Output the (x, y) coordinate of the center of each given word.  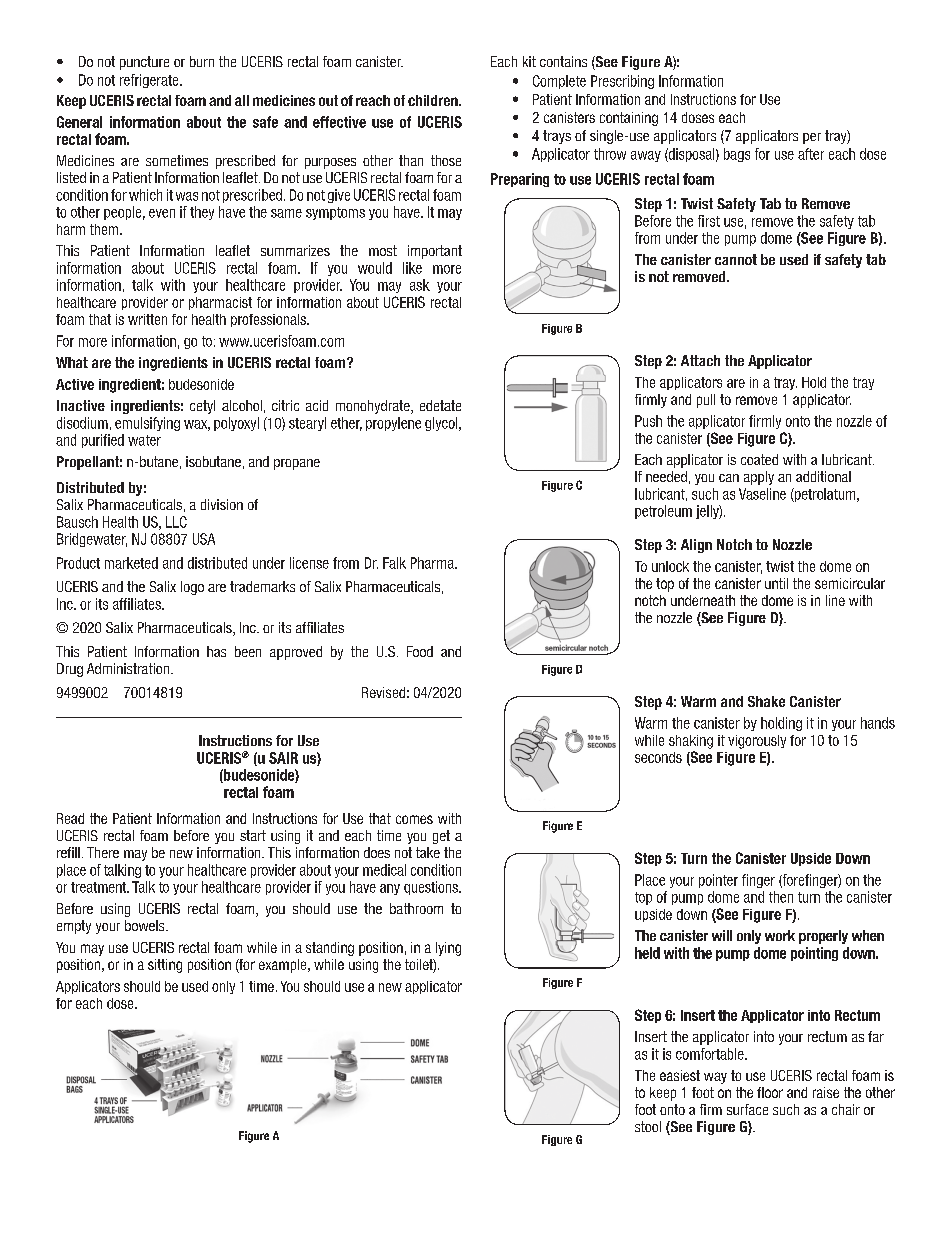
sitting (165, 966)
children (434, 100)
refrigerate (150, 81)
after (811, 154)
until (776, 583)
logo (192, 588)
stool (648, 1126)
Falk (394, 563)
